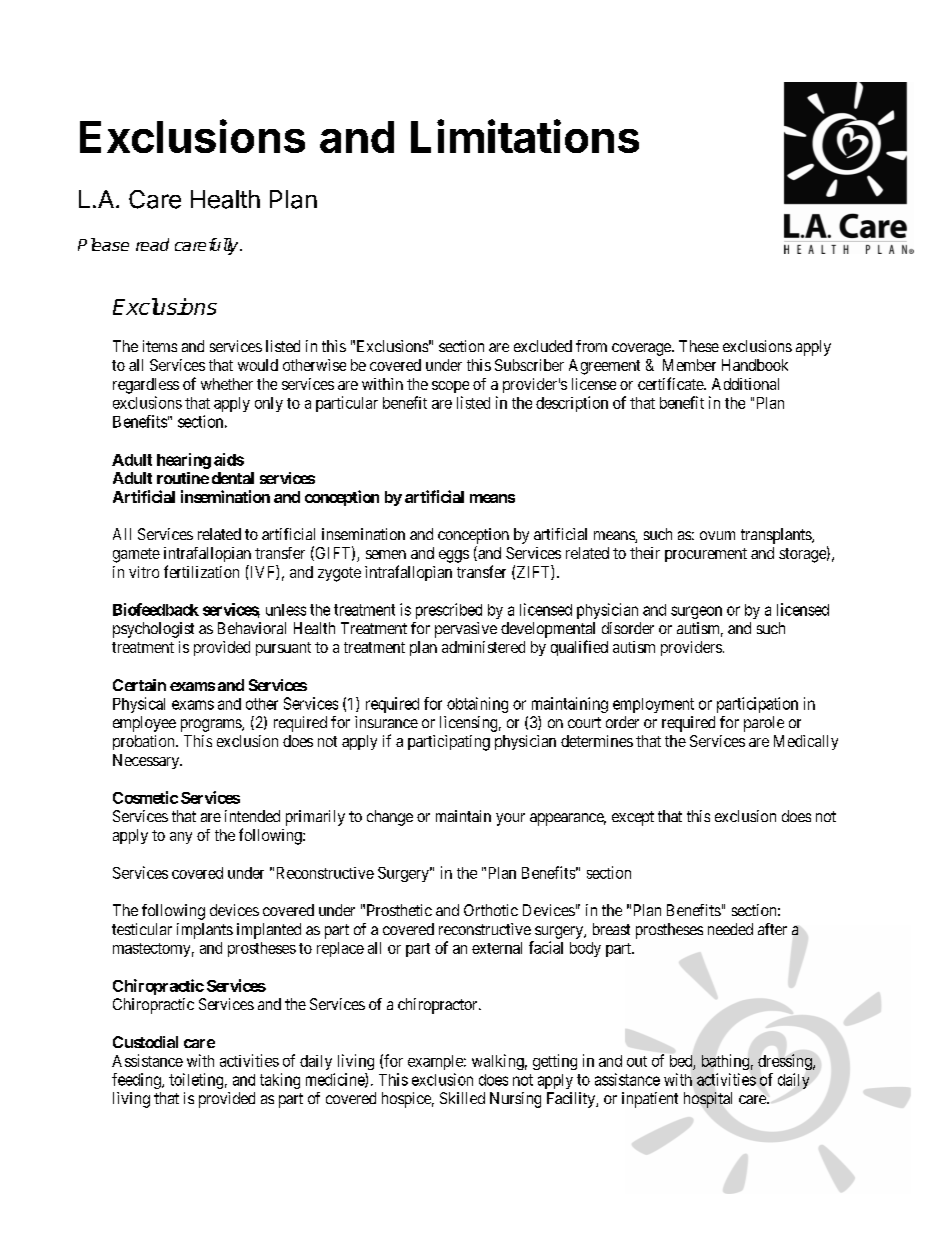 Image resolution: width=952 pixels, height=1233 pixels. I want to click on parole, so click(764, 724).
